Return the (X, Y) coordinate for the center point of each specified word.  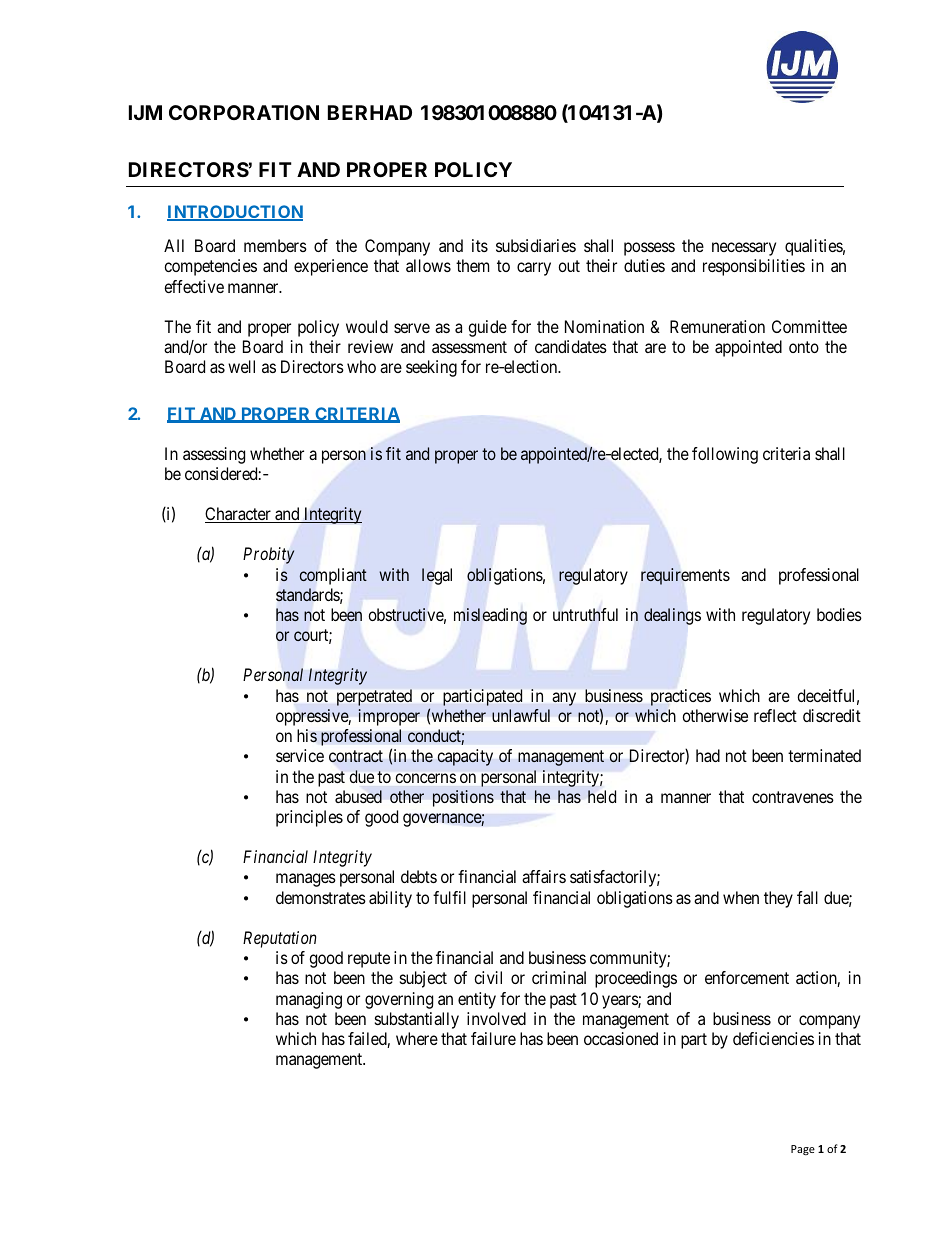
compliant (333, 576)
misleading (490, 616)
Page (803, 1150)
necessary (744, 249)
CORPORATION (244, 112)
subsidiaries (536, 245)
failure (493, 1038)
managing (309, 1000)
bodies (839, 614)
